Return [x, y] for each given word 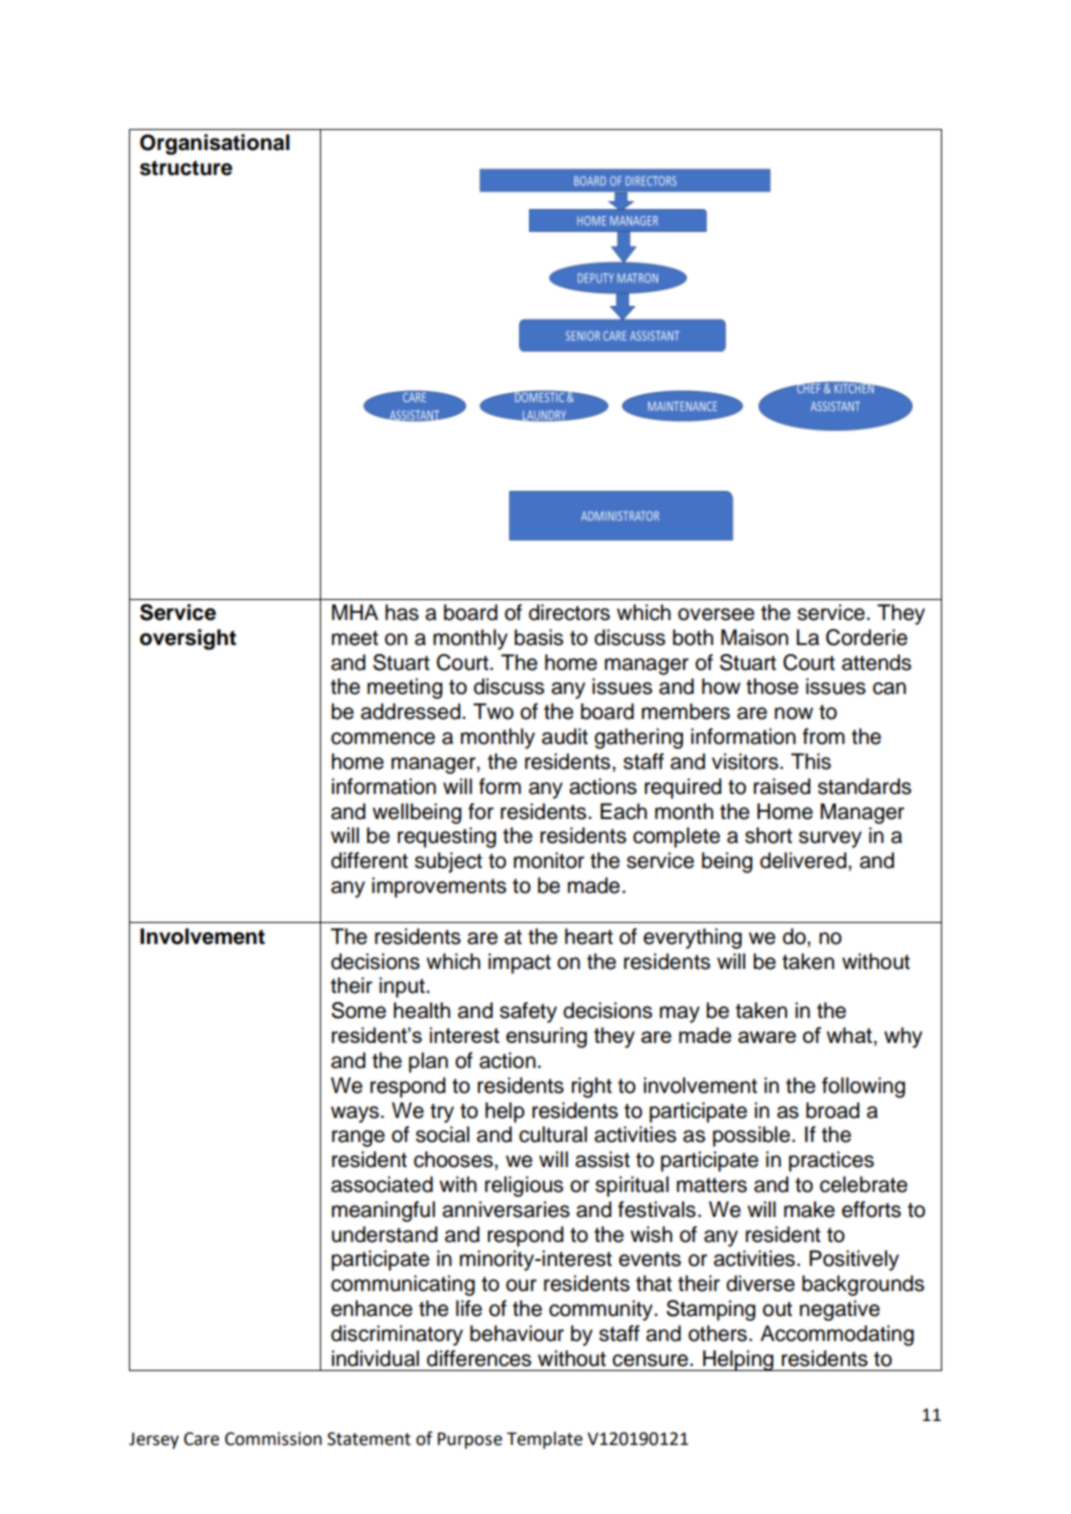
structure [186, 168]
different [369, 860]
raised [782, 786]
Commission [273, 1439]
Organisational [215, 144]
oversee [716, 614]
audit [565, 736]
